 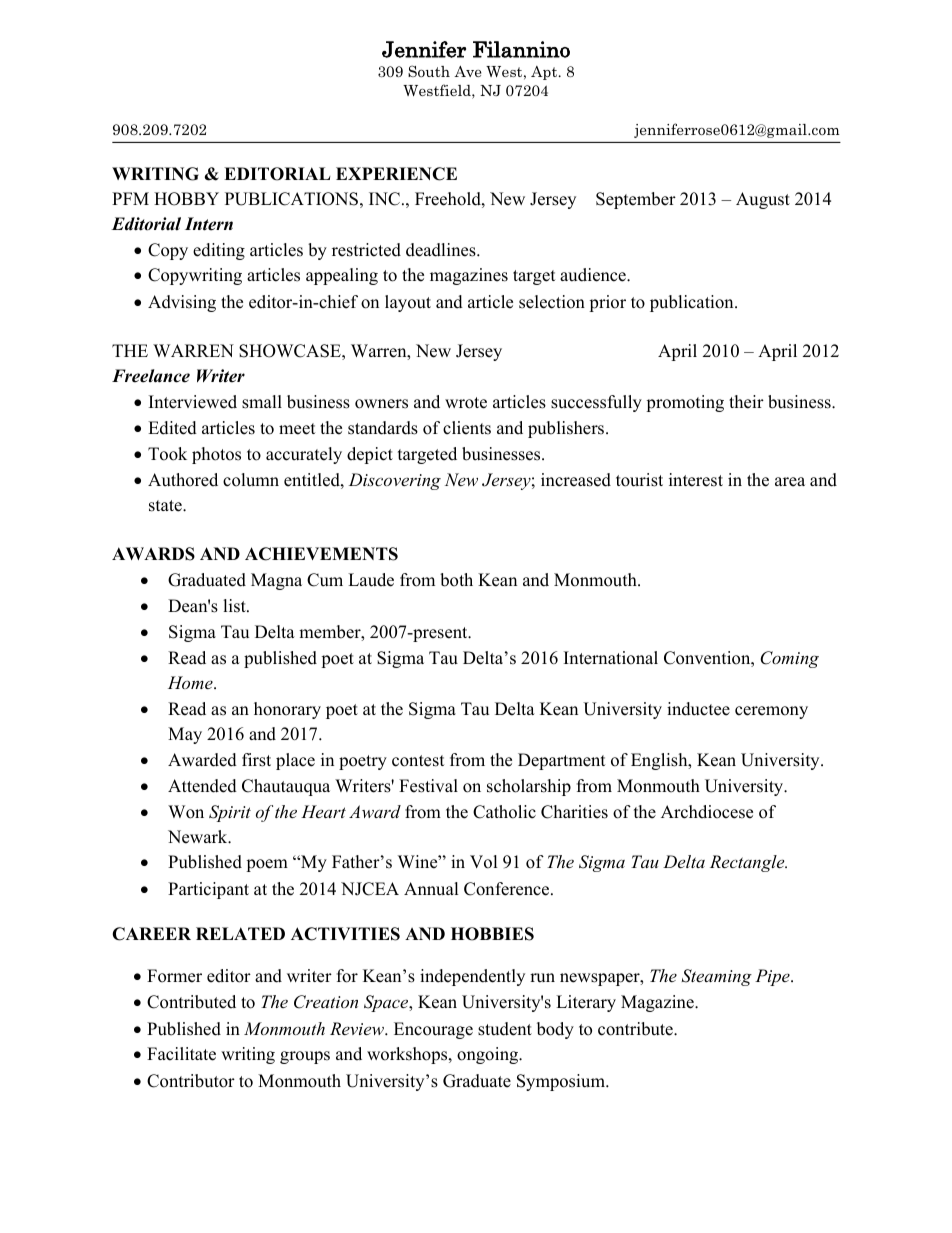 What do you see at coordinates (186, 199) in the screenshot?
I see `HOBBY` at bounding box center [186, 199].
